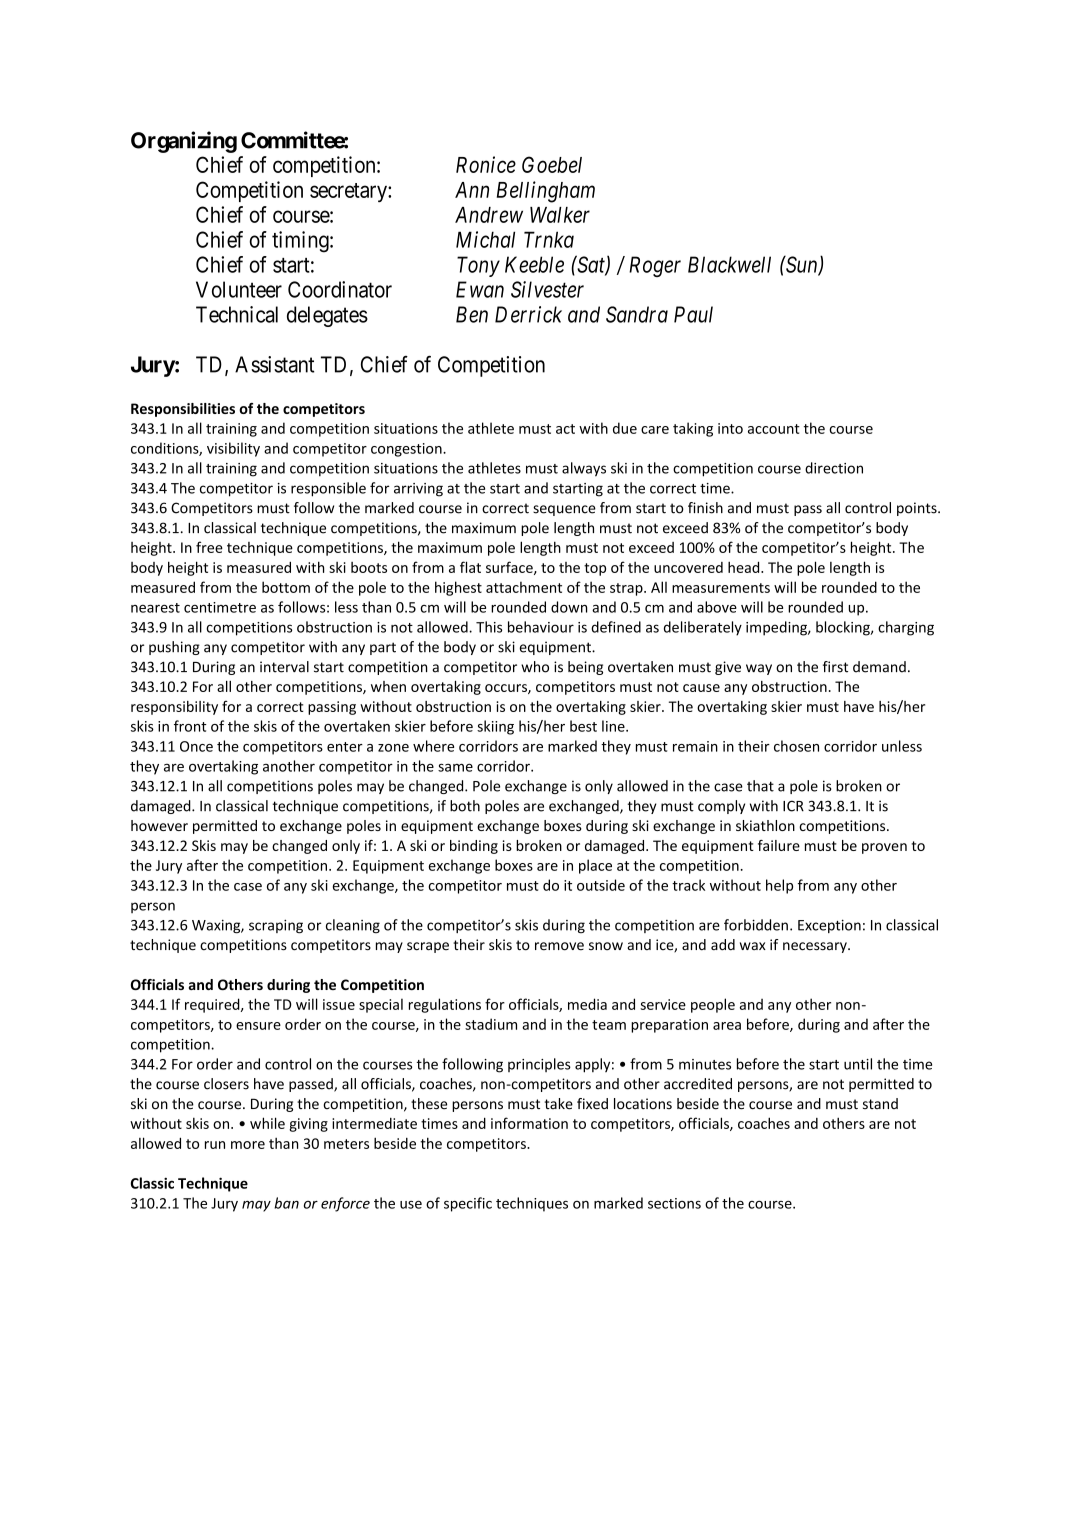 The width and height of the page is (1076, 1522). I want to click on more, so click(248, 1145).
